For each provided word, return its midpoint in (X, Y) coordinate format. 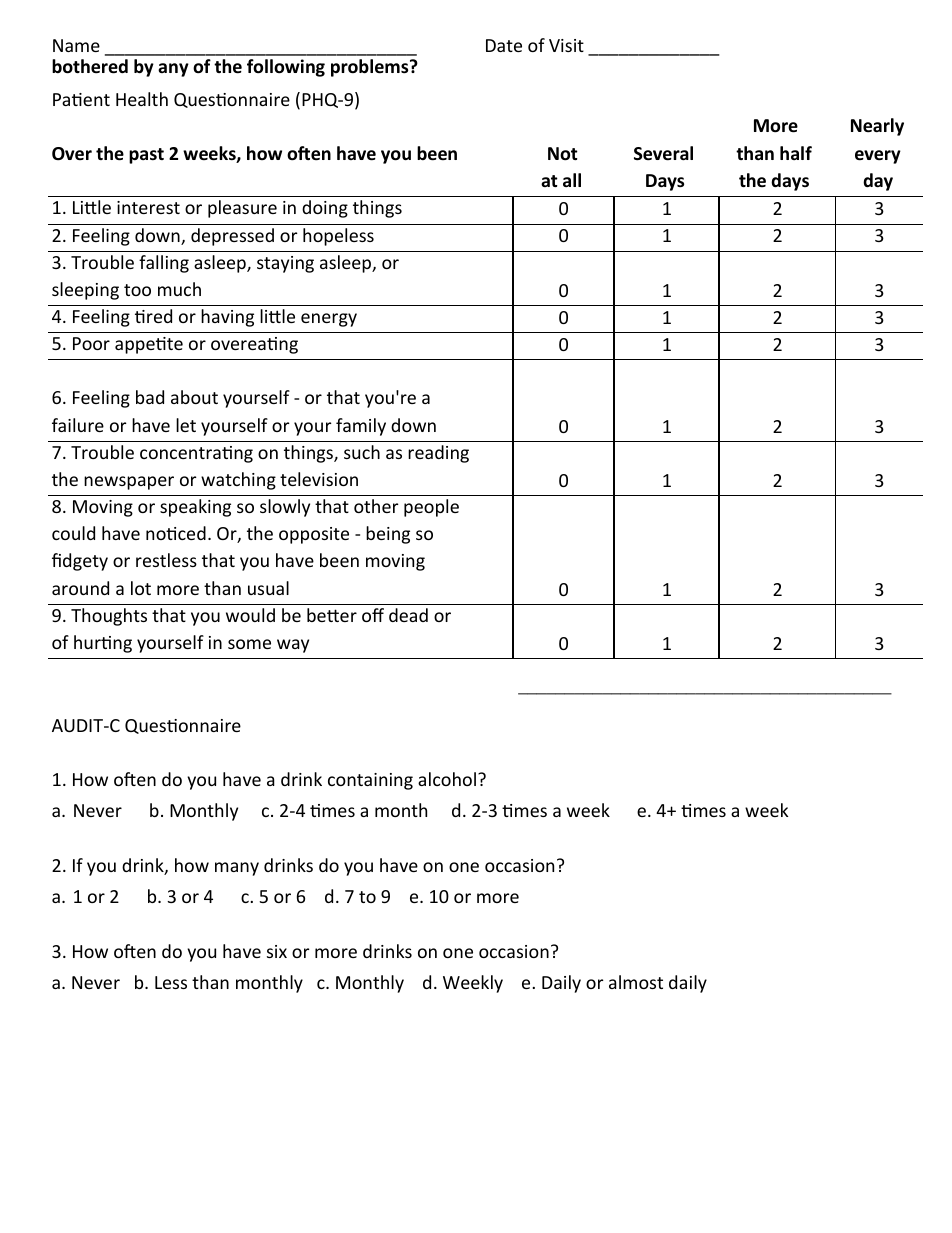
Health (142, 99)
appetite (149, 345)
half (796, 153)
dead (408, 615)
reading (438, 454)
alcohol (447, 779)
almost (636, 982)
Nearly (877, 127)
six (277, 951)
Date (504, 45)
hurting (103, 644)
